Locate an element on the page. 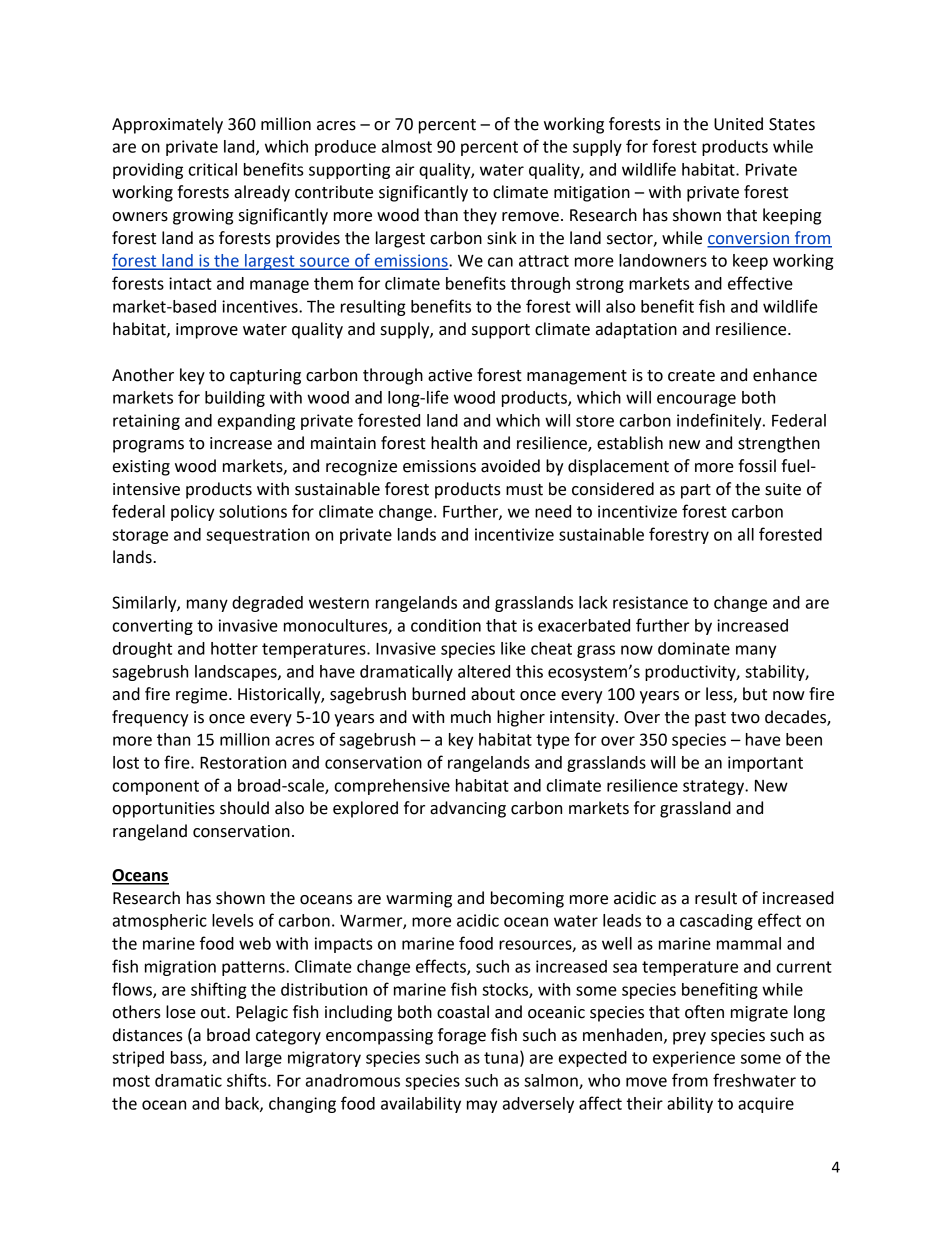 This image has width=952, height=1233. much is located at coordinates (471, 717).
